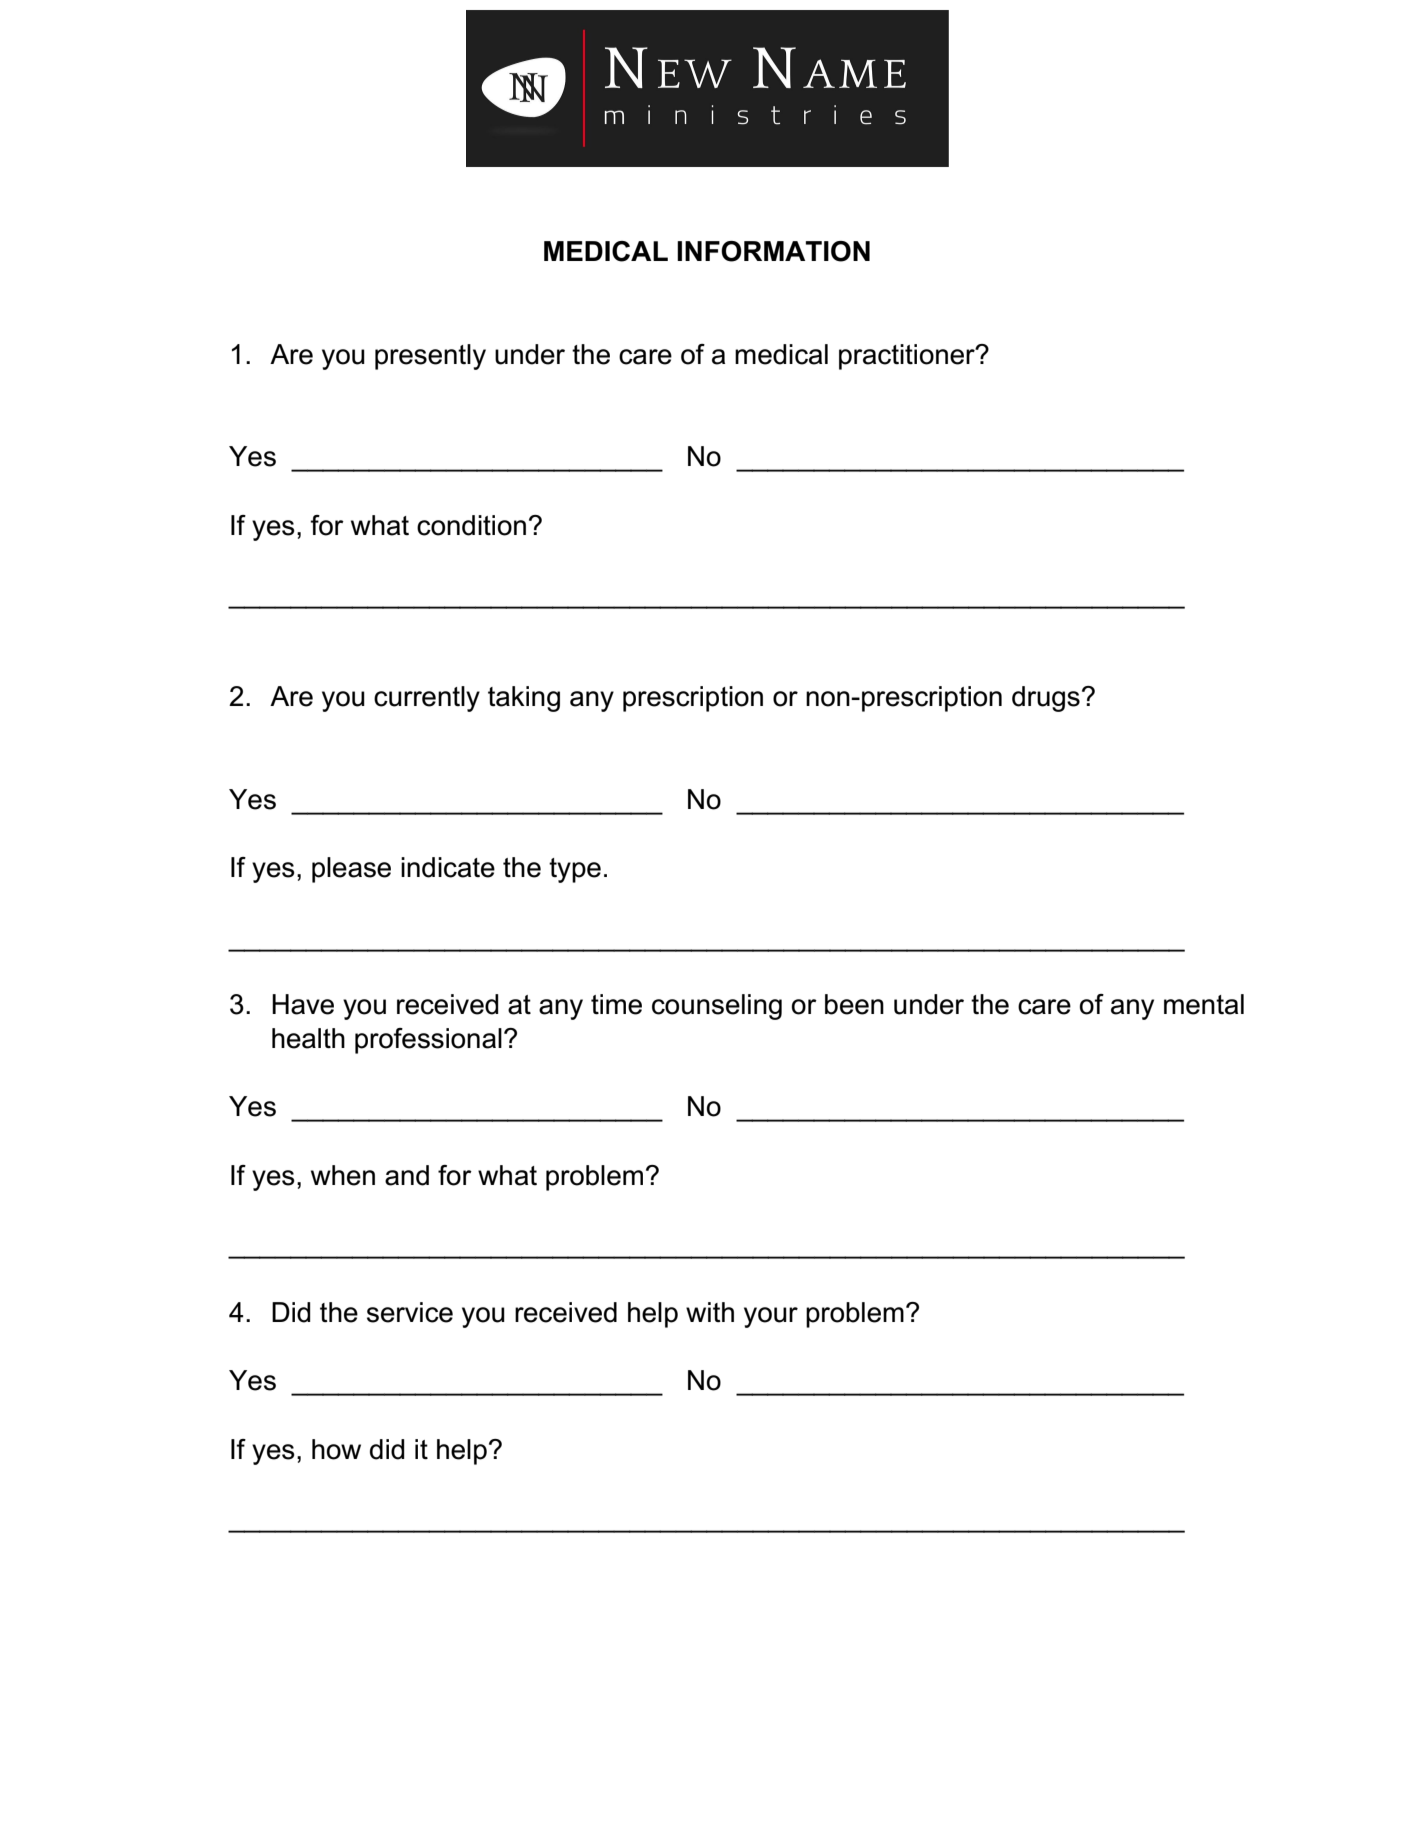 The image size is (1413, 1828). I want to click on INFORMATION, so click(773, 251).
